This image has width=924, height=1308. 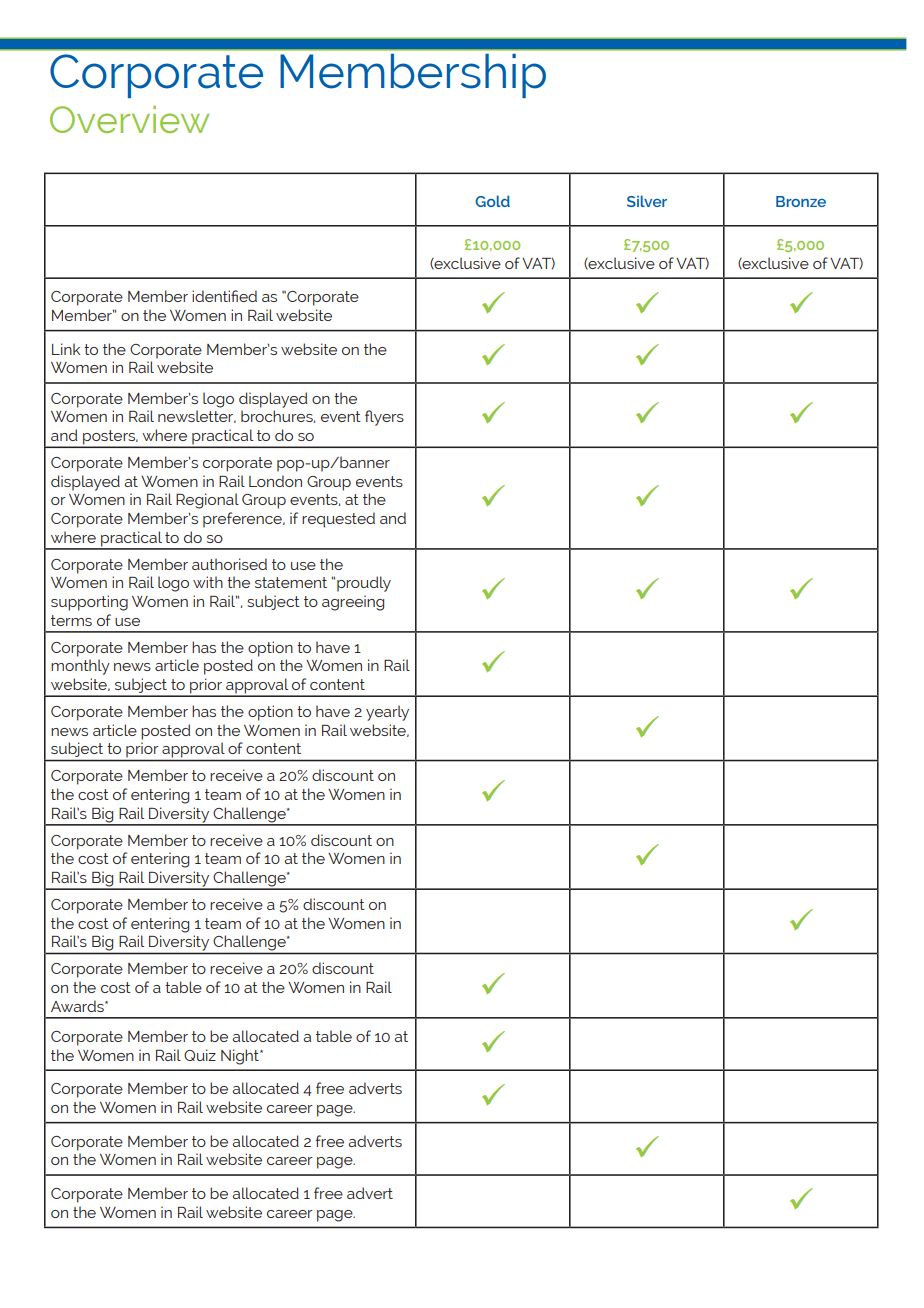 What do you see at coordinates (207, 501) in the image?
I see `Regional` at bounding box center [207, 501].
